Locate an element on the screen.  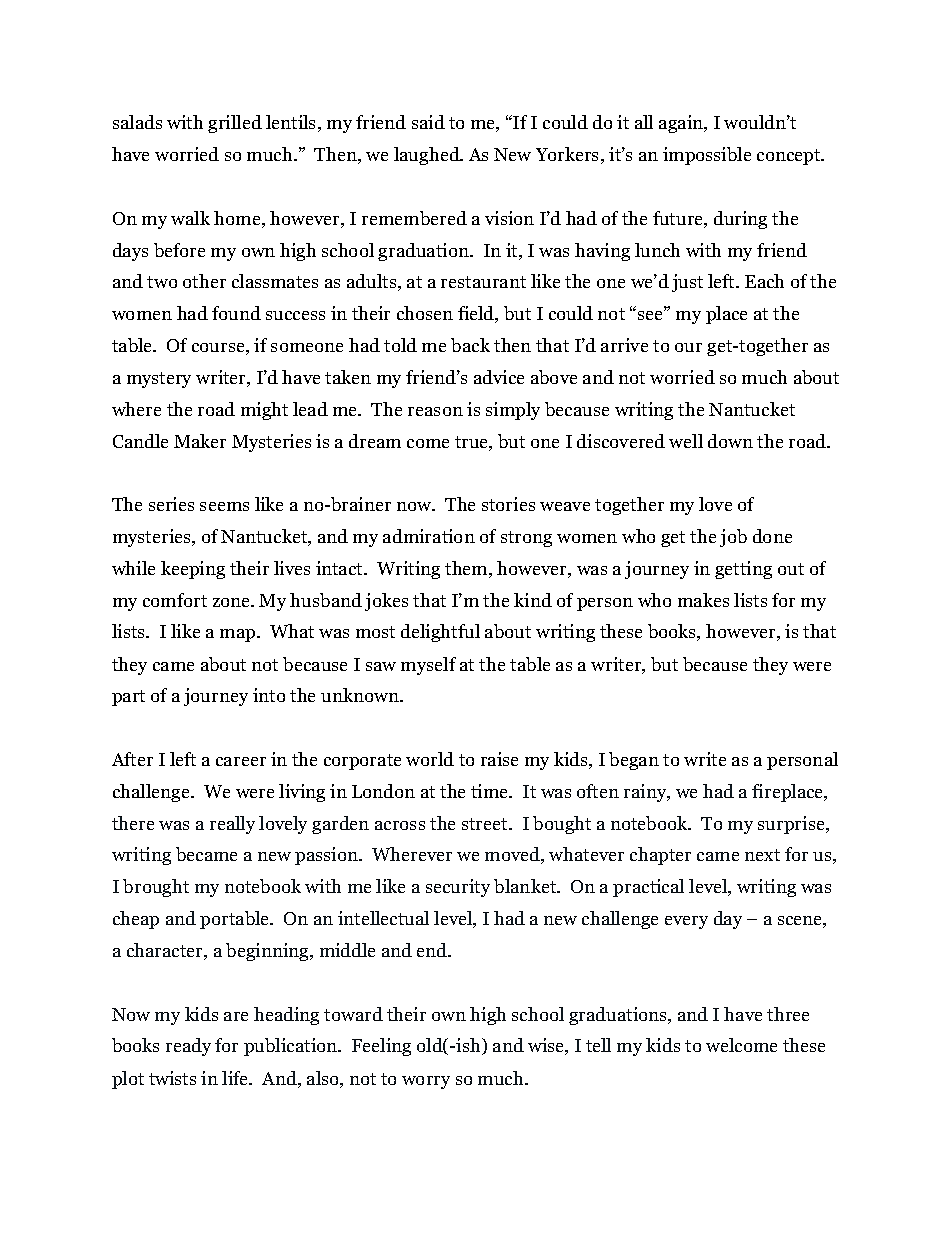
grilled is located at coordinates (235, 124).
